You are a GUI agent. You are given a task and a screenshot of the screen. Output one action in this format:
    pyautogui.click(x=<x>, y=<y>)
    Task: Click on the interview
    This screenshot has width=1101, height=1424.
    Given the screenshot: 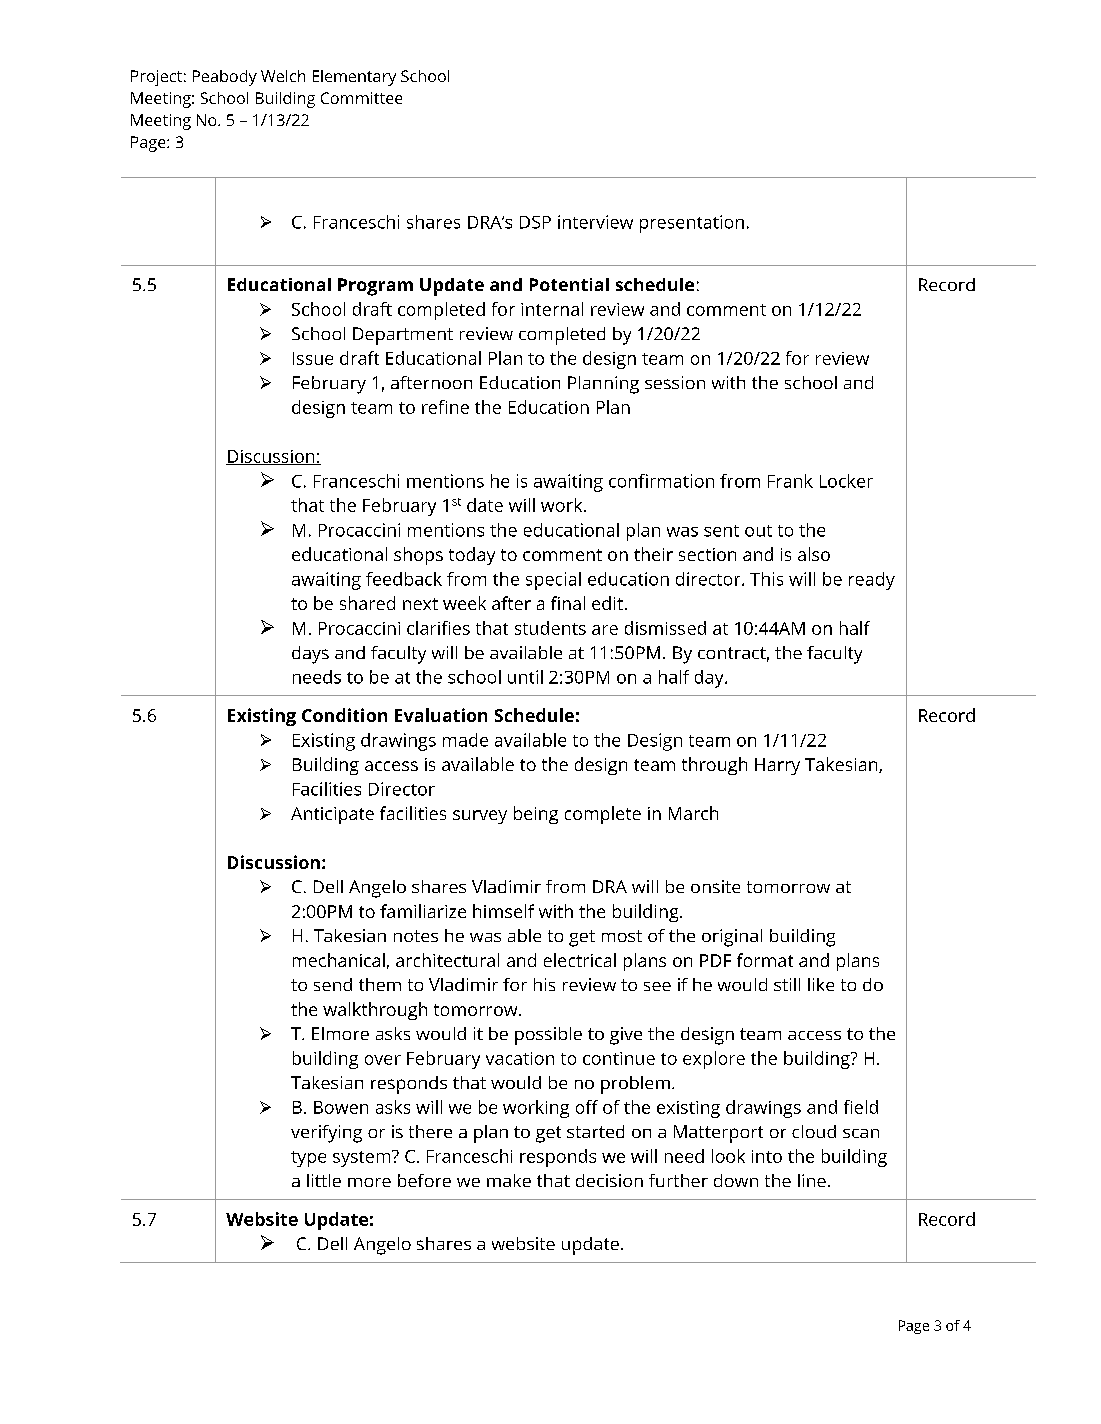 What is the action you would take?
    pyautogui.click(x=595, y=222)
